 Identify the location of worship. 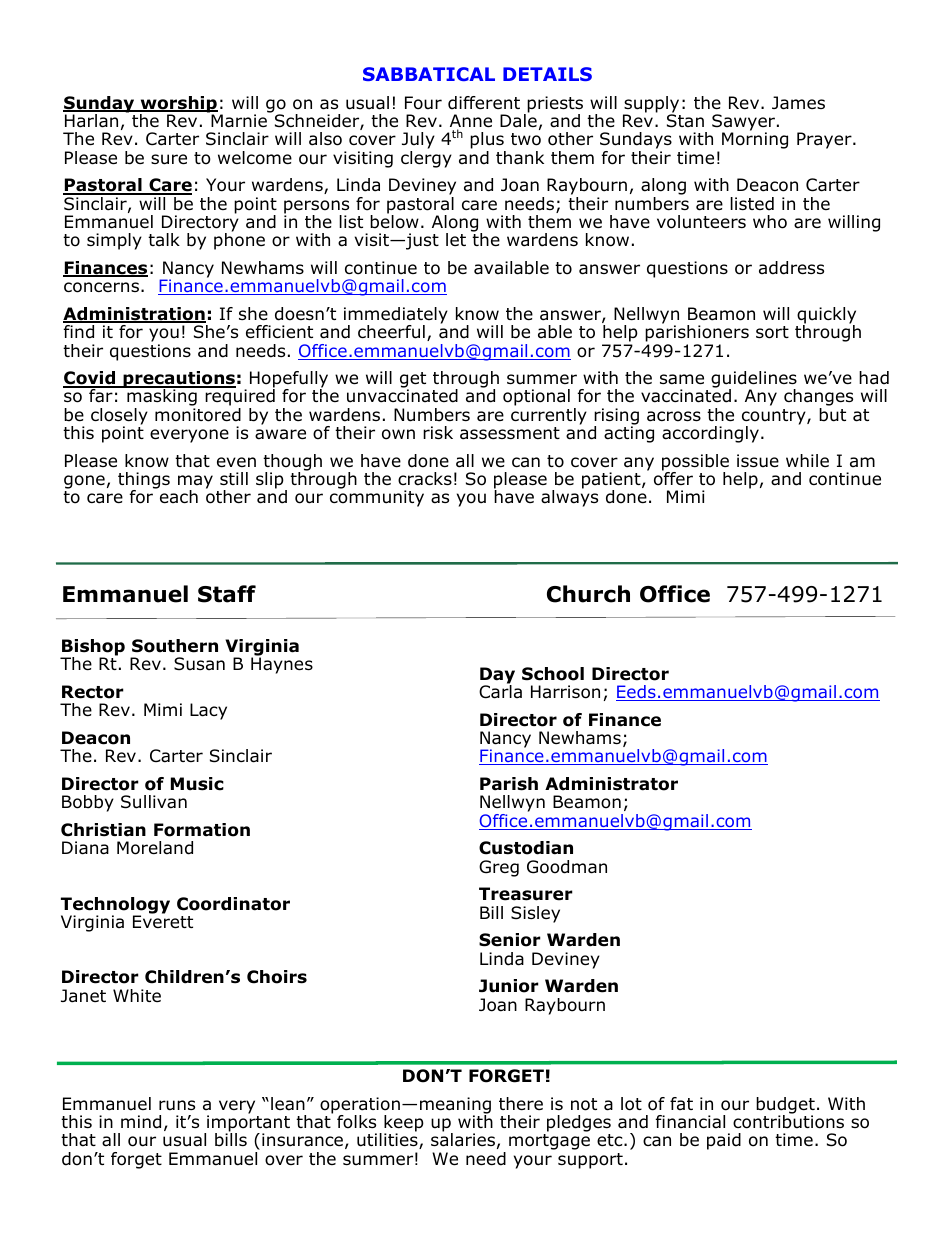
(178, 105).
